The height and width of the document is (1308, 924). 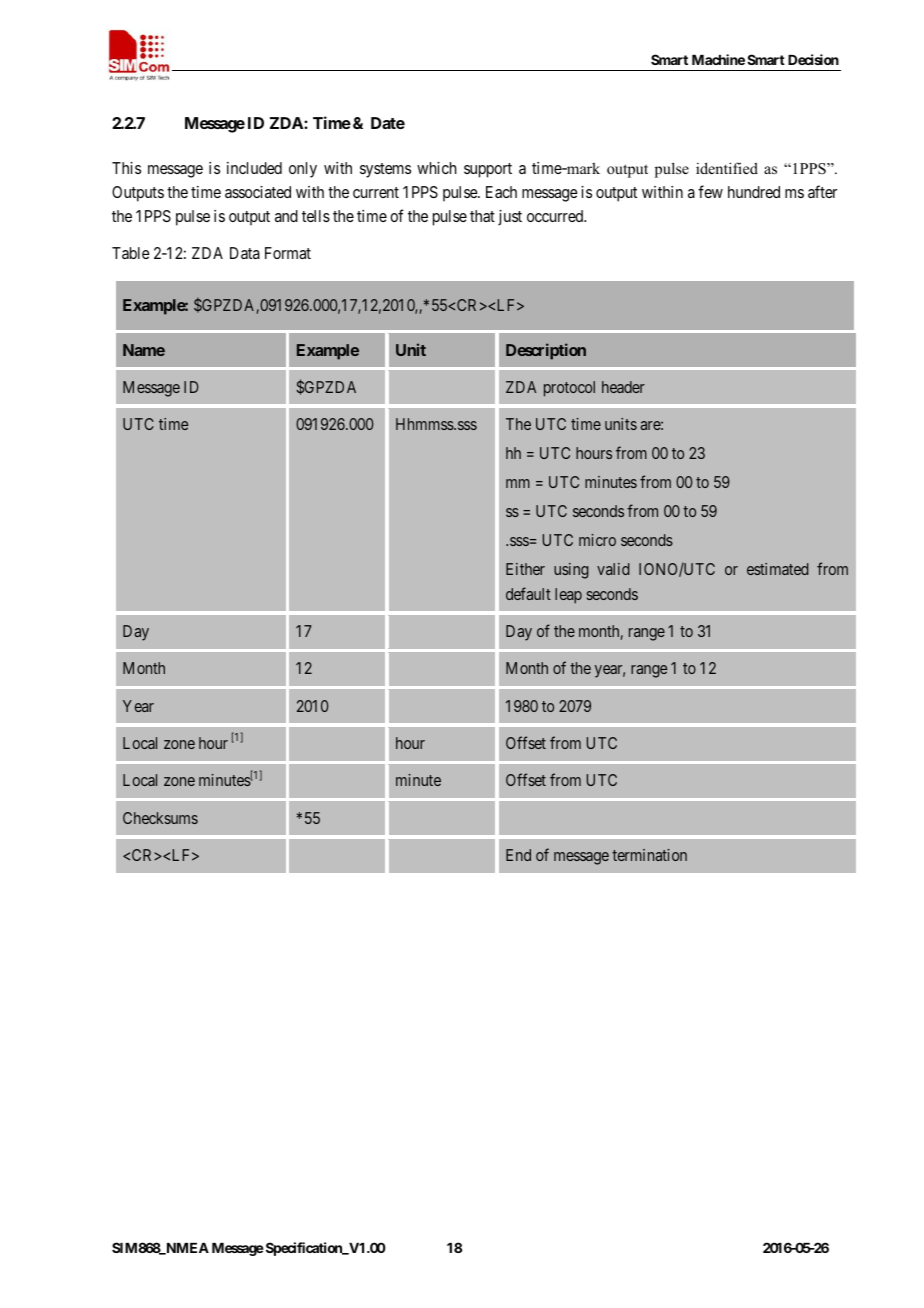 I want to click on protocol, so click(x=569, y=389).
